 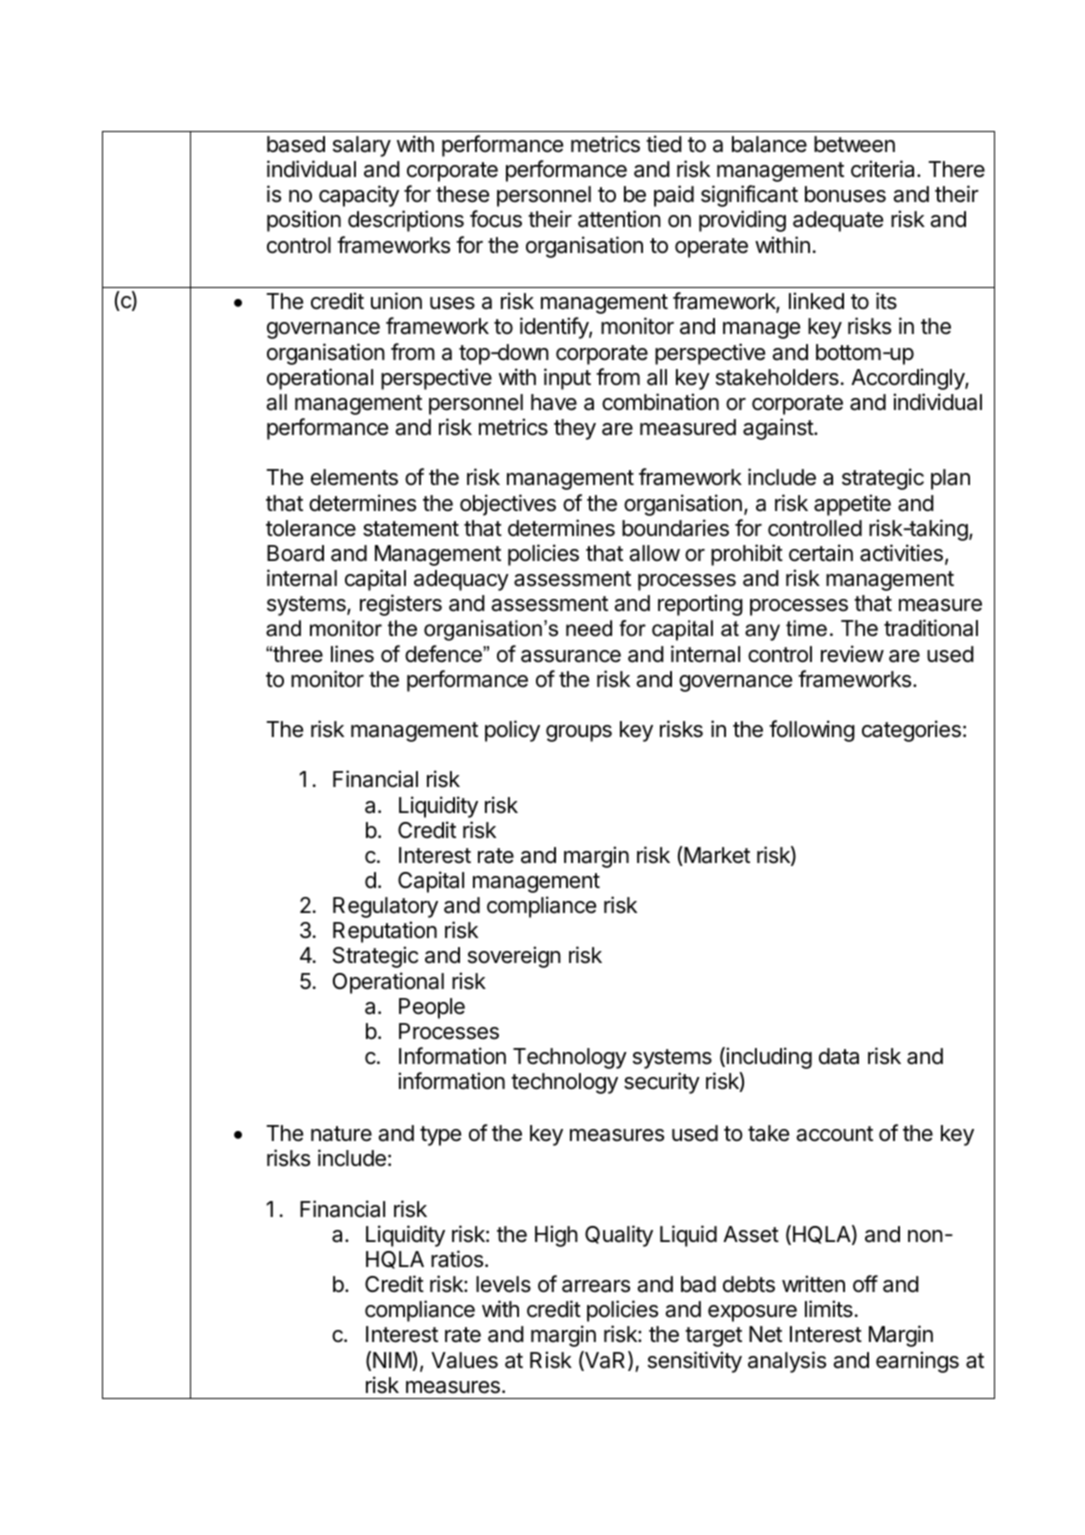 What do you see at coordinates (839, 1056) in the document?
I see `data` at bounding box center [839, 1056].
